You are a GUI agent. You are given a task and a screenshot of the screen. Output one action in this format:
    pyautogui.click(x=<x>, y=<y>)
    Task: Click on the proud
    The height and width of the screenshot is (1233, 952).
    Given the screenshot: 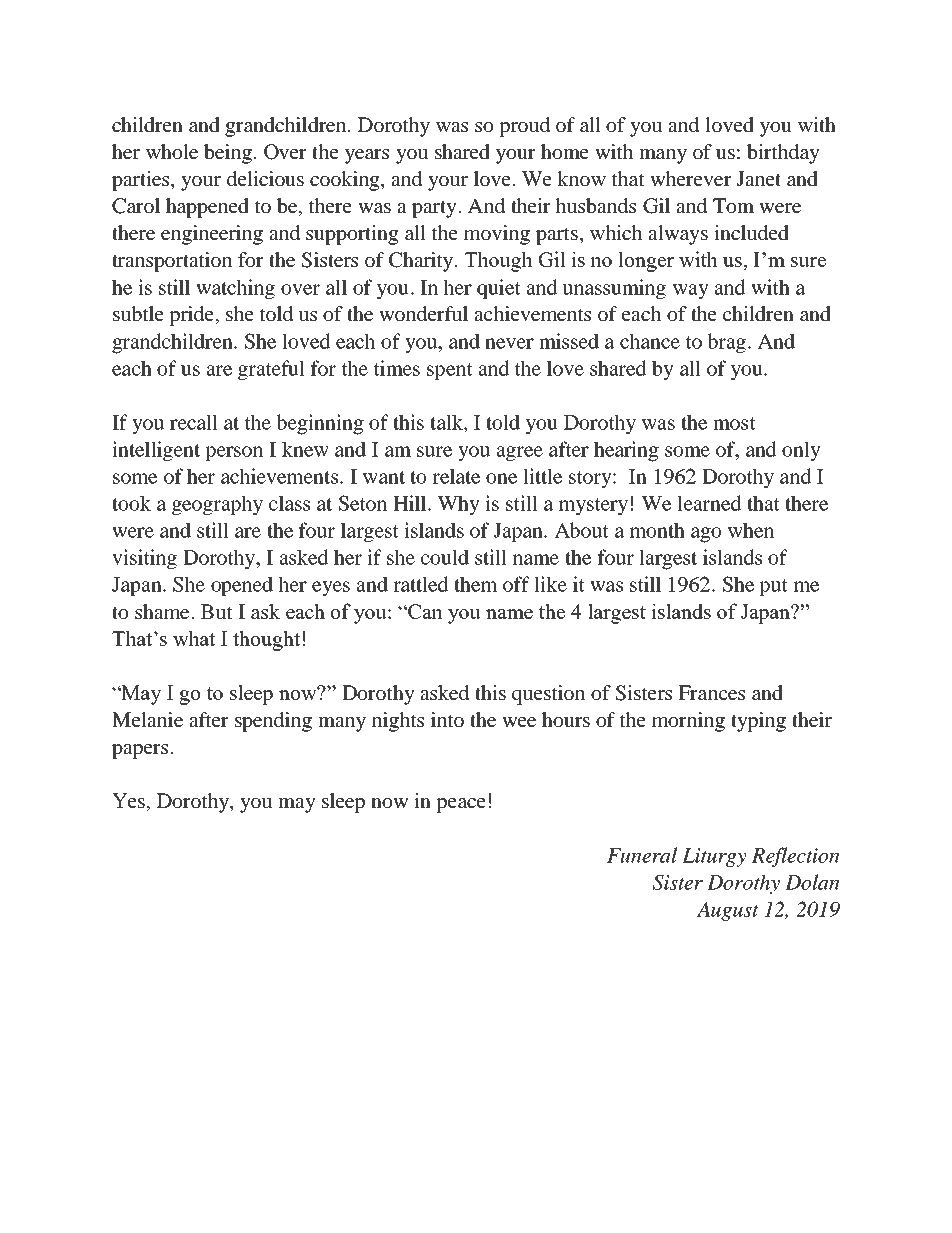 What is the action you would take?
    pyautogui.click(x=524, y=127)
